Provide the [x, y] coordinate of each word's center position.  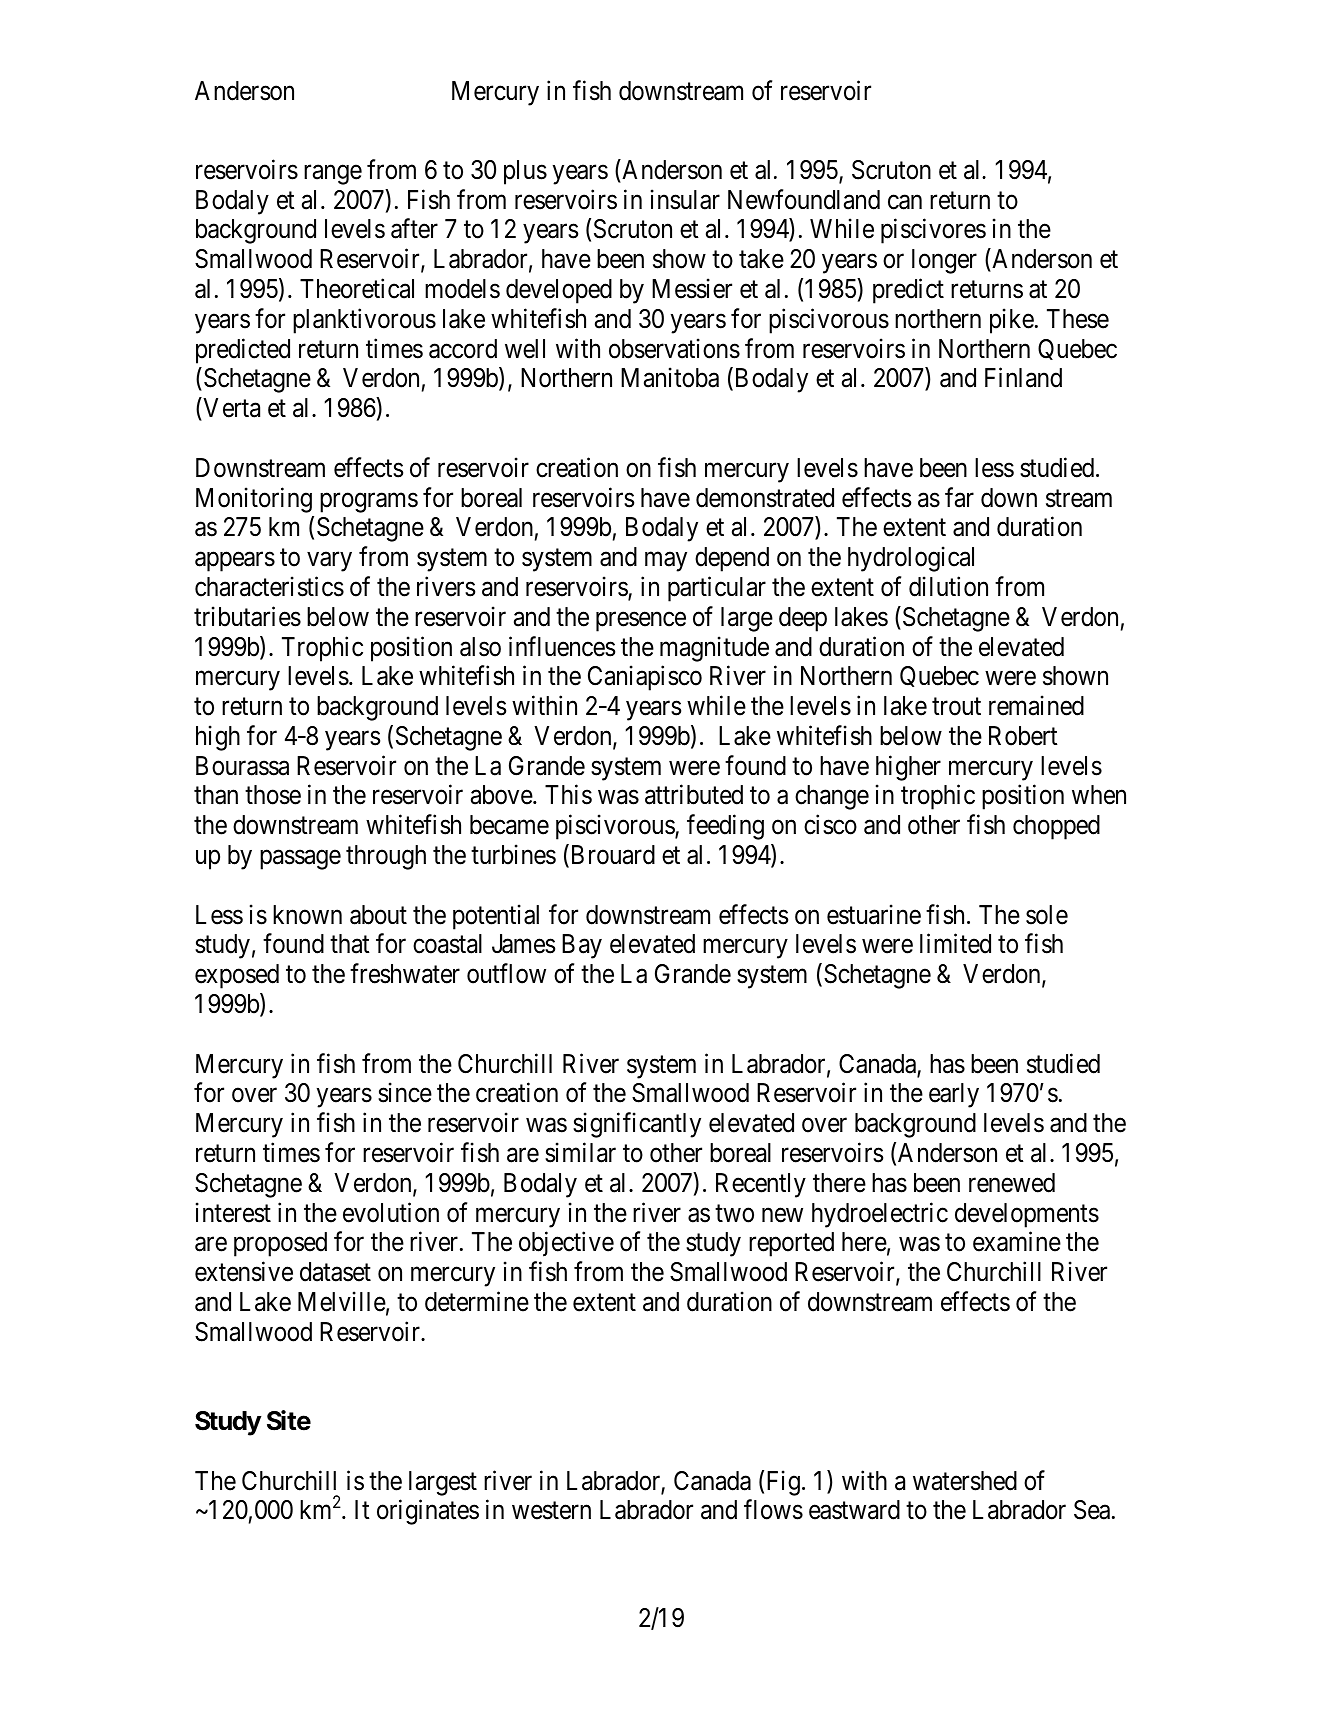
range [333, 175]
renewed [1012, 1183]
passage [300, 860]
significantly [637, 1125]
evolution [391, 1212]
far [959, 497]
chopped [1056, 827]
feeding [725, 827]
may [666, 562]
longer [944, 261]
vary [329, 562]
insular [685, 199]
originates [428, 1512]
